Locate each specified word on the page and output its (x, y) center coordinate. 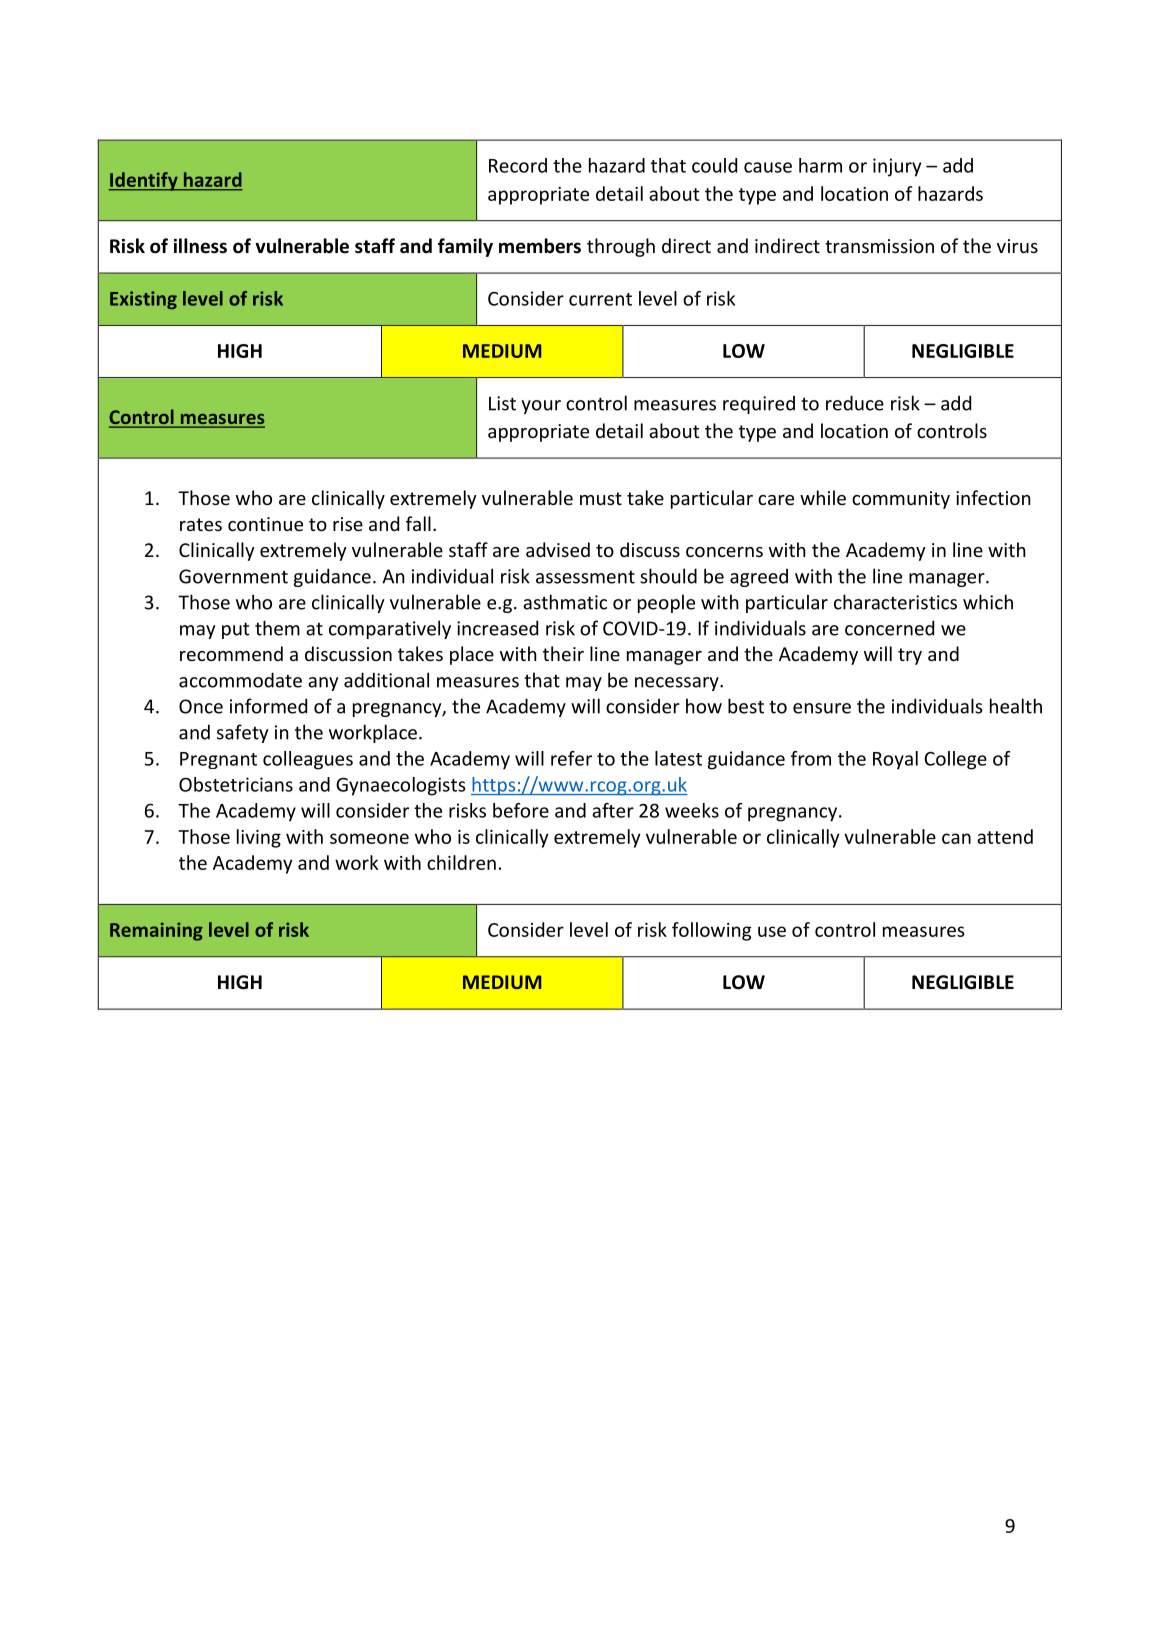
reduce (855, 403)
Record (518, 165)
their (563, 653)
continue (265, 524)
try (910, 656)
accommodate (240, 680)
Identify (144, 181)
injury (897, 167)
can (956, 838)
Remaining (156, 931)
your (541, 407)
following (711, 931)
